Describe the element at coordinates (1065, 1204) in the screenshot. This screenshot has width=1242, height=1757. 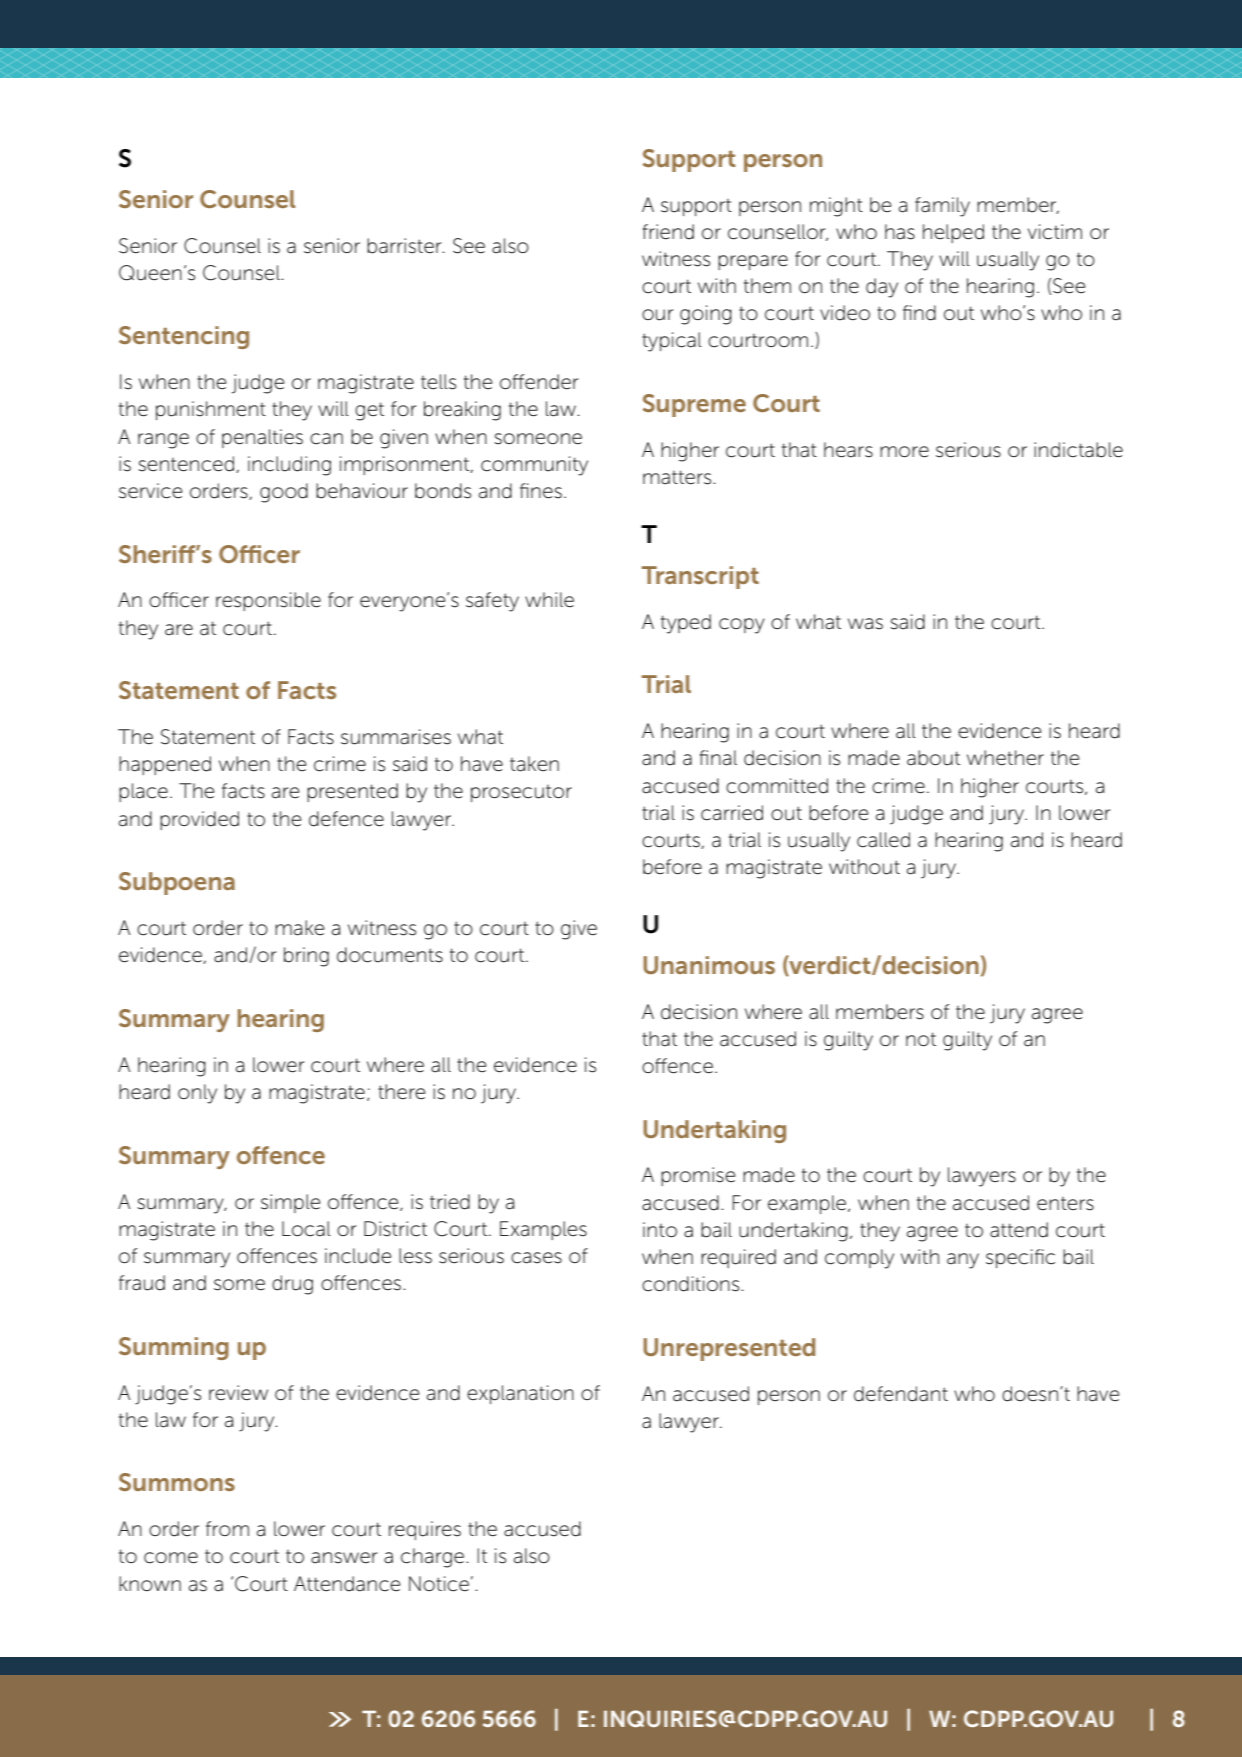
I see `enters` at that location.
